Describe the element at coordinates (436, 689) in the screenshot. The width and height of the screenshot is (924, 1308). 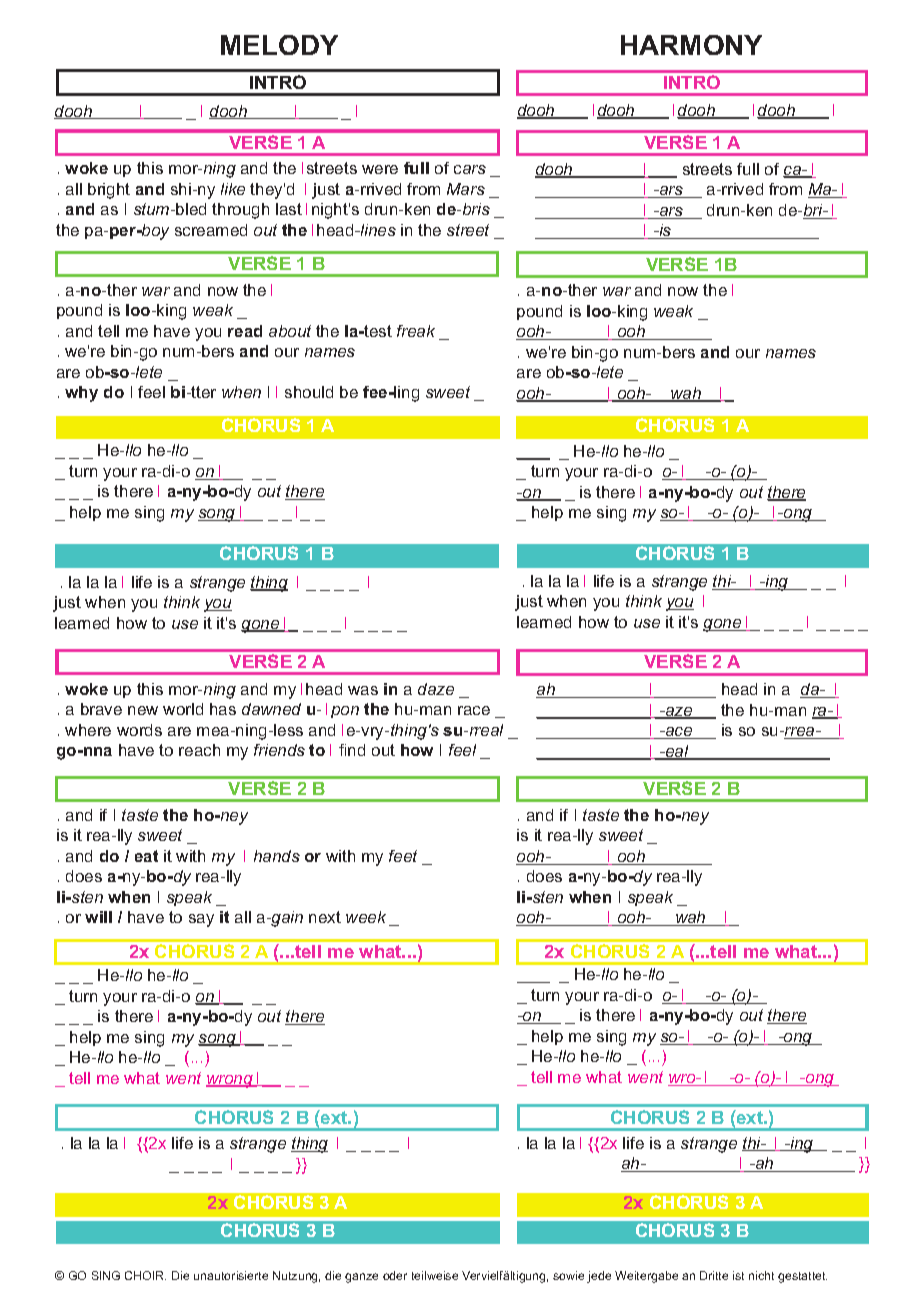
I see `daze` at that location.
